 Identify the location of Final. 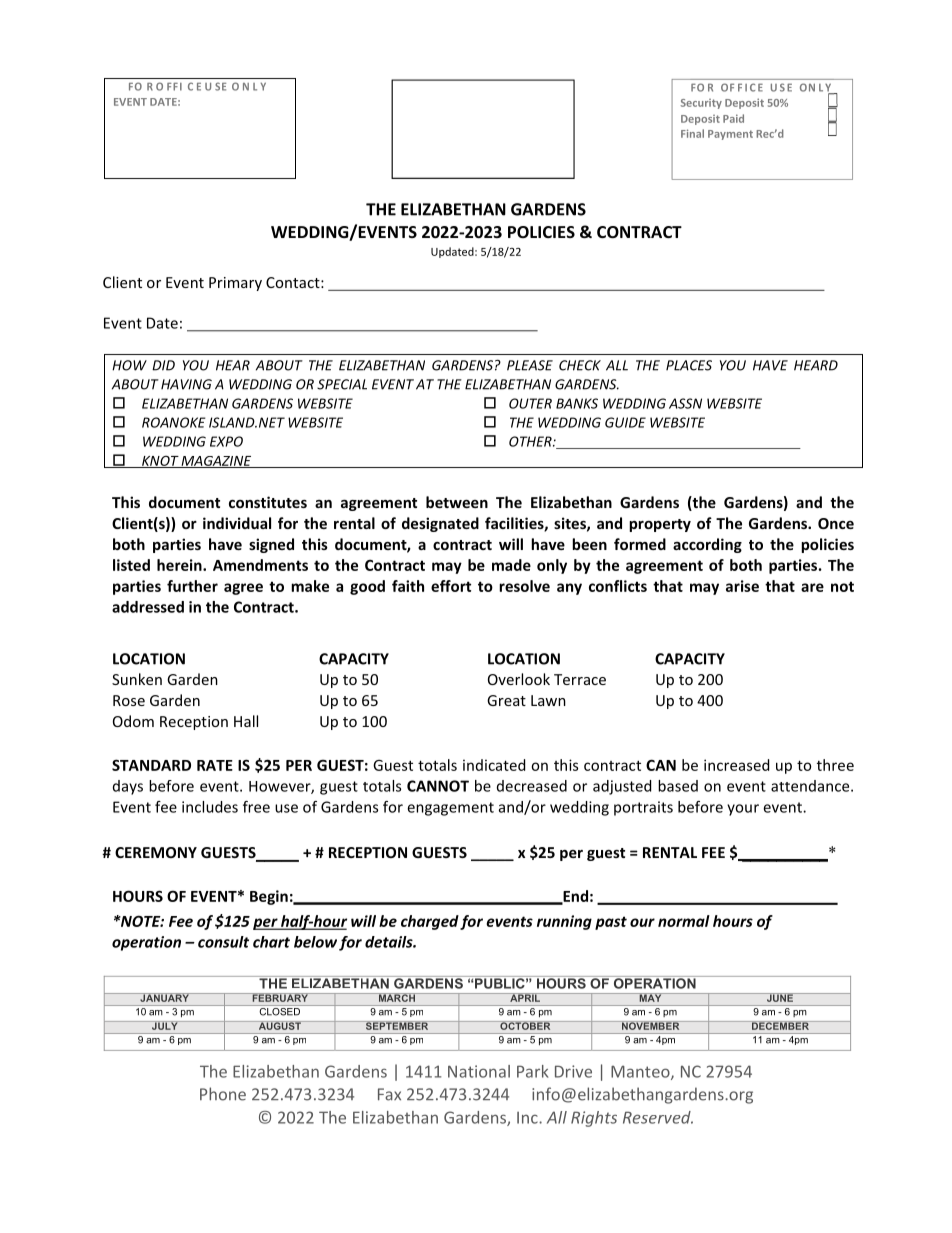
(692, 133).
